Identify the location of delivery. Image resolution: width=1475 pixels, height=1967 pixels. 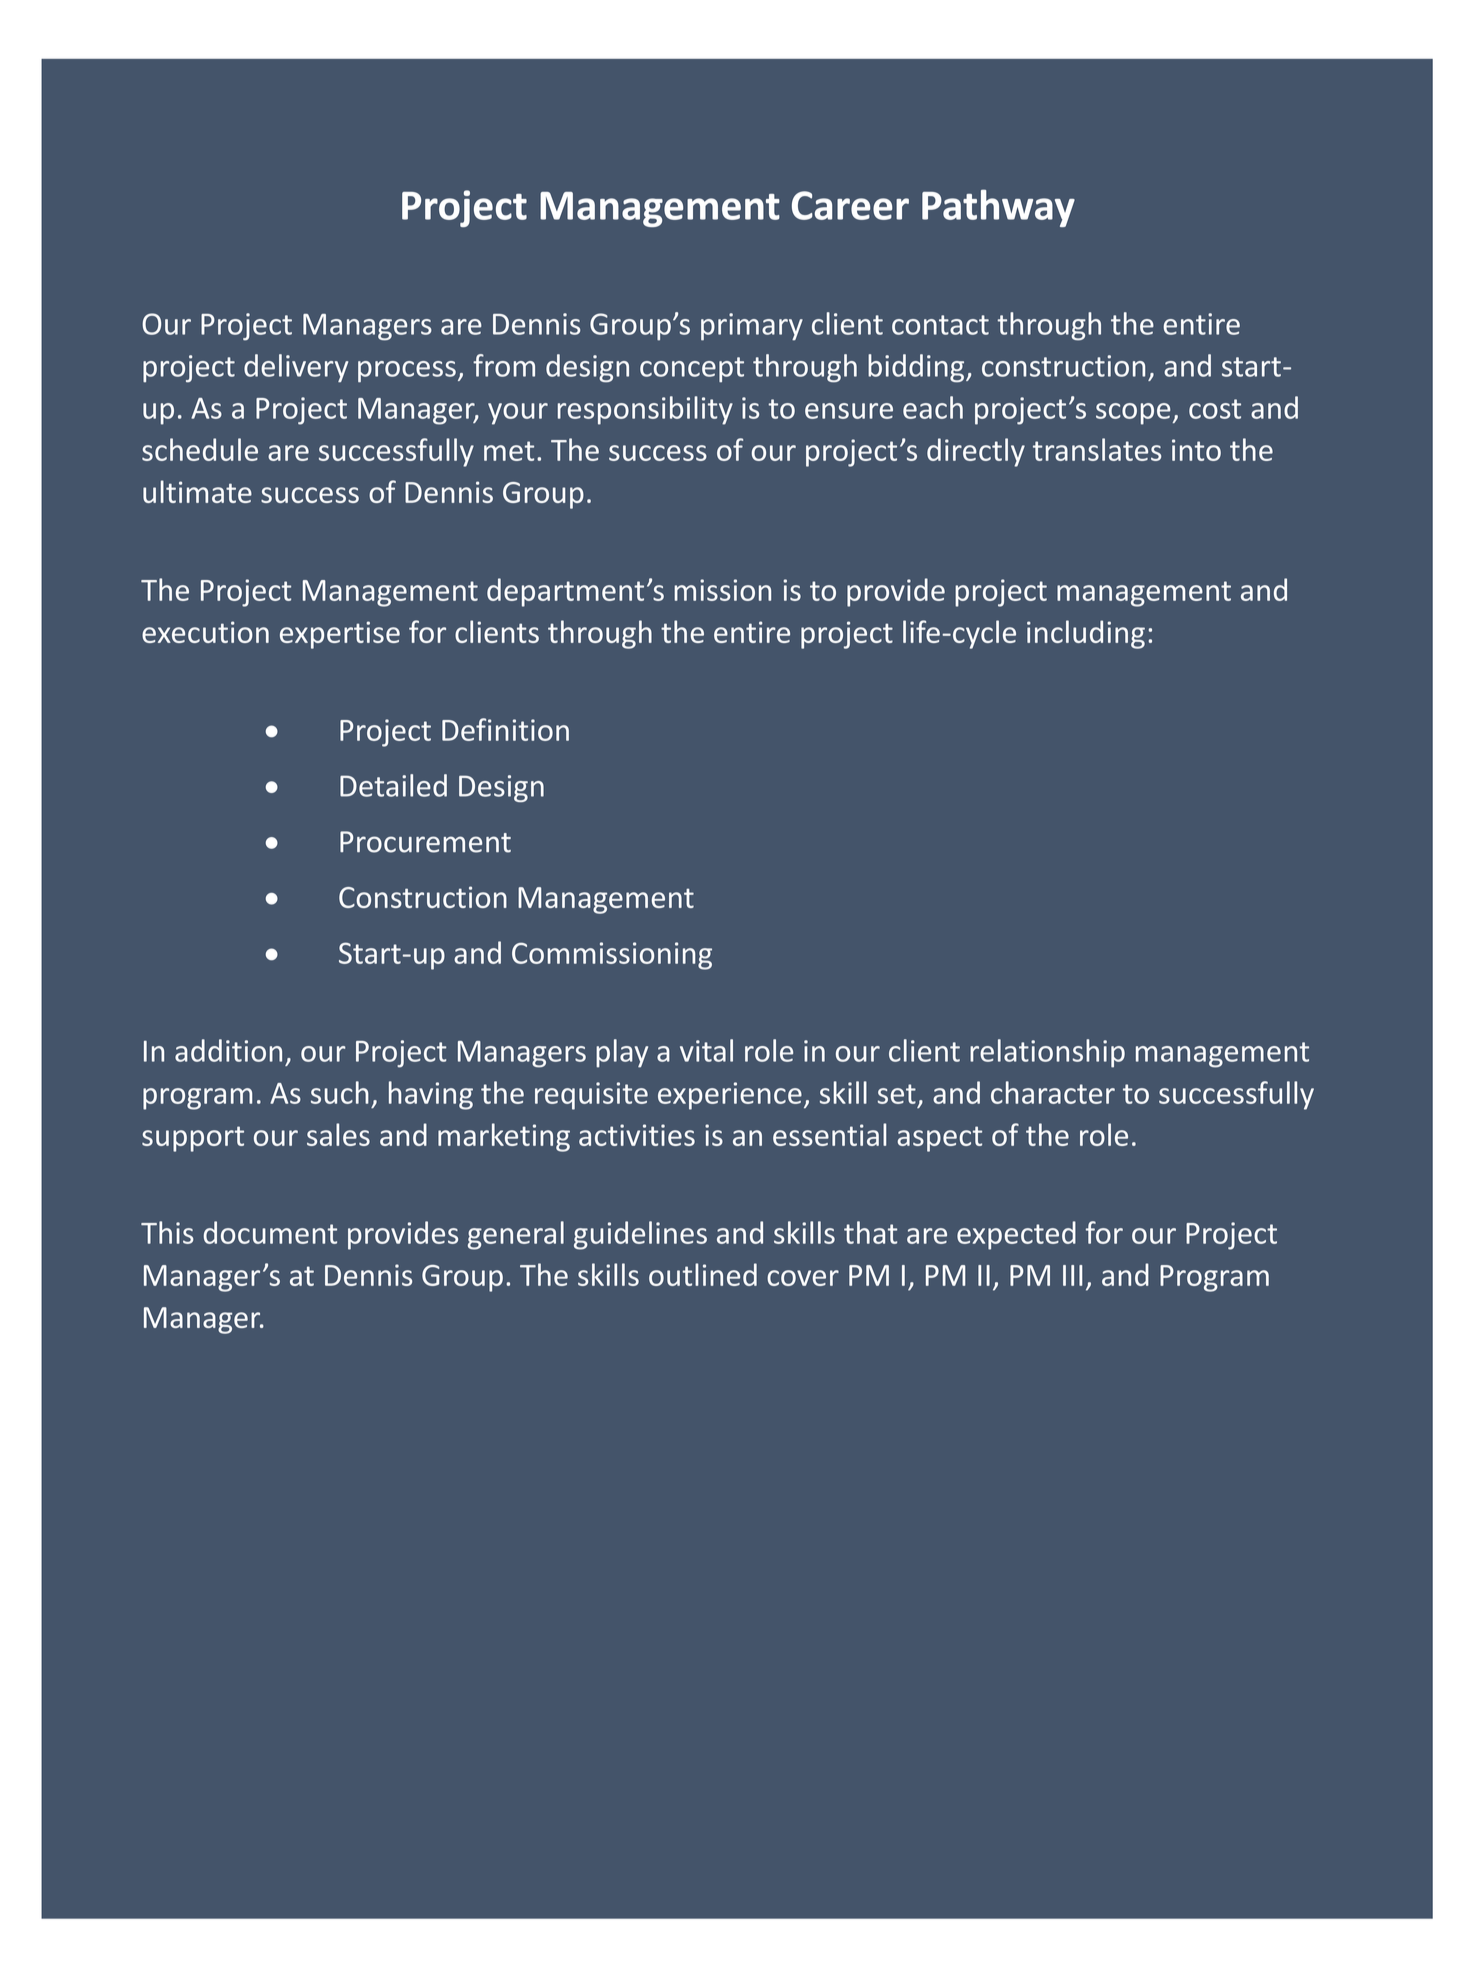
(296, 368).
